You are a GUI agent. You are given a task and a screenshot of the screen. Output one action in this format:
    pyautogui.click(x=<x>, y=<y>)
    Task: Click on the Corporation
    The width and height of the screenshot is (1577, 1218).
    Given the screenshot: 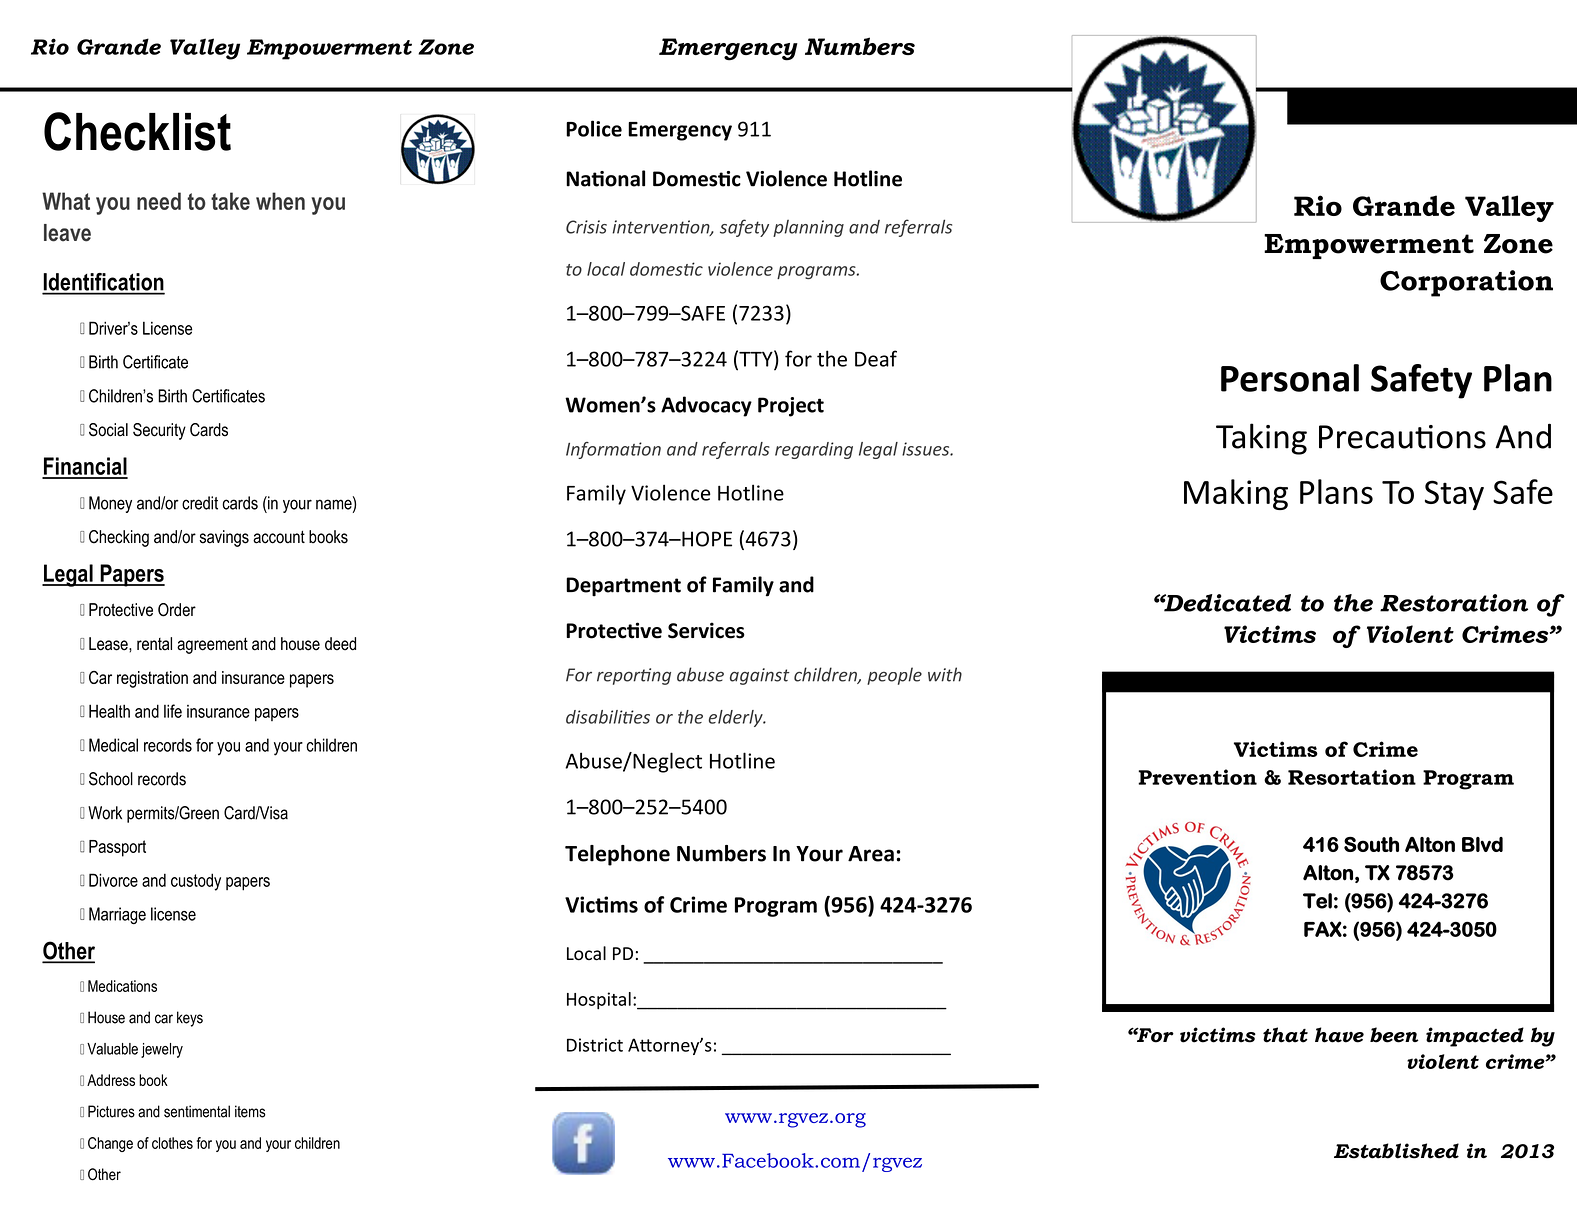 What is the action you would take?
    pyautogui.click(x=1466, y=283)
